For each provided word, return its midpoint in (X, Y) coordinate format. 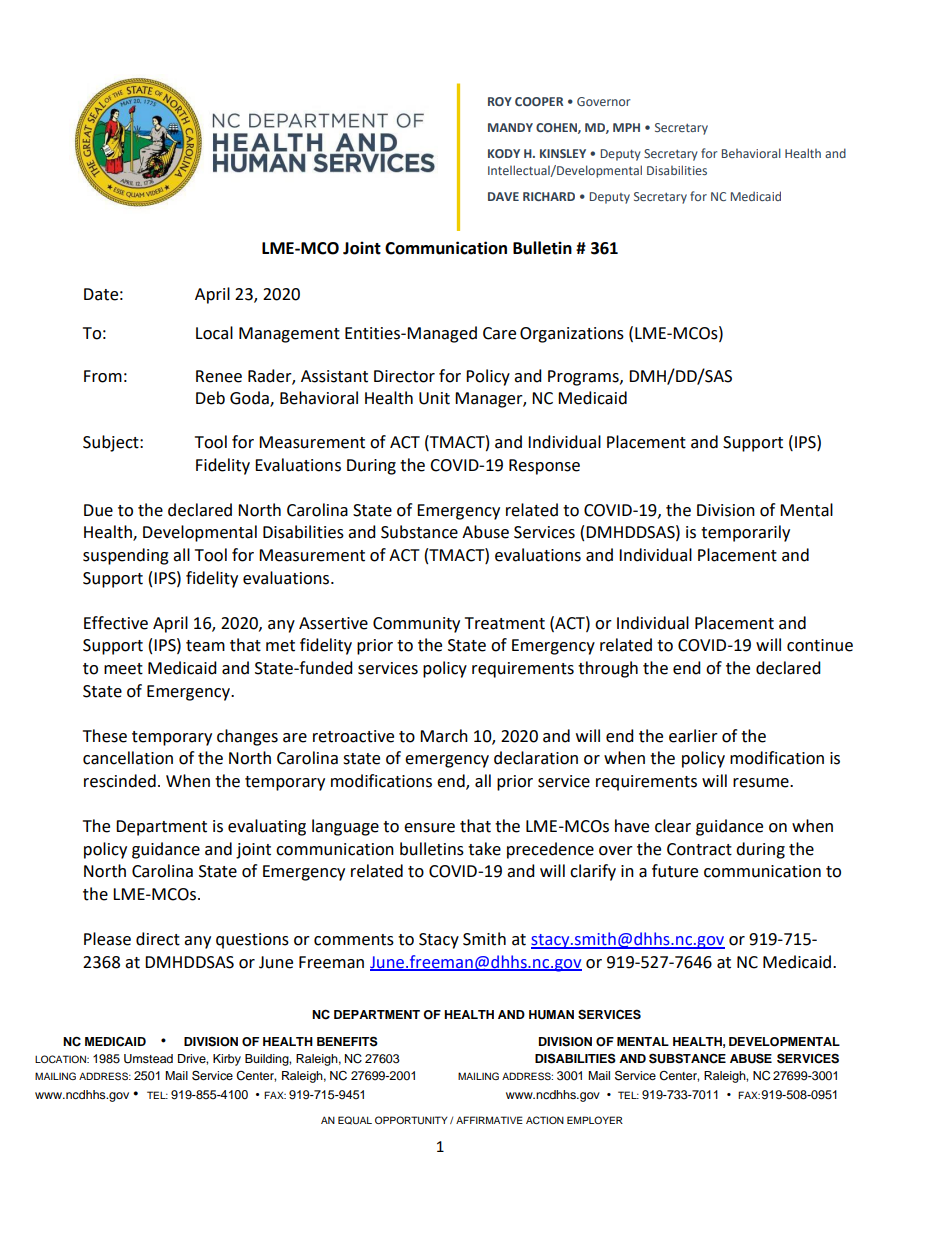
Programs (584, 378)
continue (820, 645)
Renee (219, 376)
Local (214, 333)
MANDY (510, 127)
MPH (626, 127)
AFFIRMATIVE (489, 1120)
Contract (699, 849)
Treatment (505, 623)
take (484, 849)
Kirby (227, 1060)
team (205, 646)
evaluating (267, 827)
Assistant (334, 376)
